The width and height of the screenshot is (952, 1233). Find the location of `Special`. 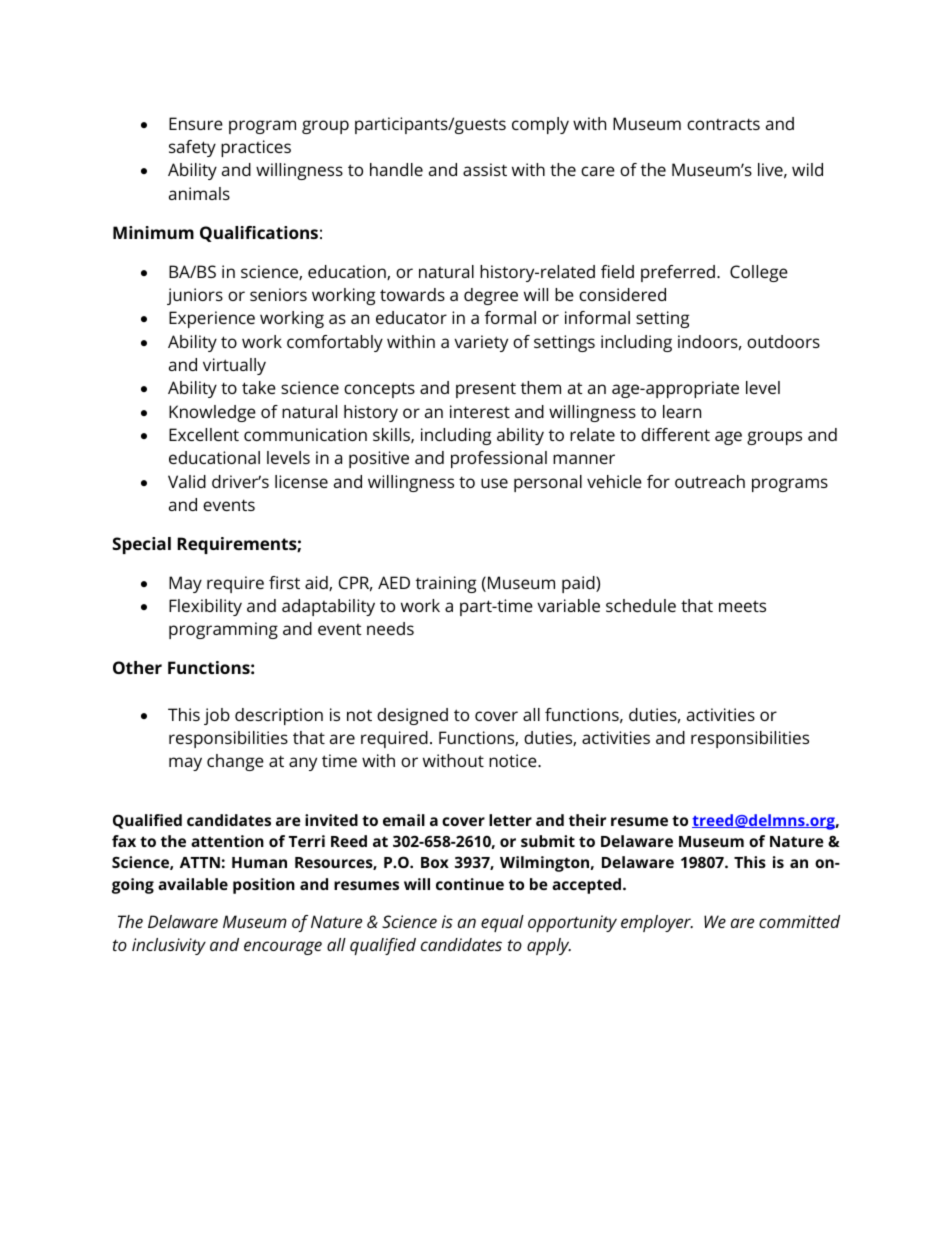

Special is located at coordinates (141, 545).
